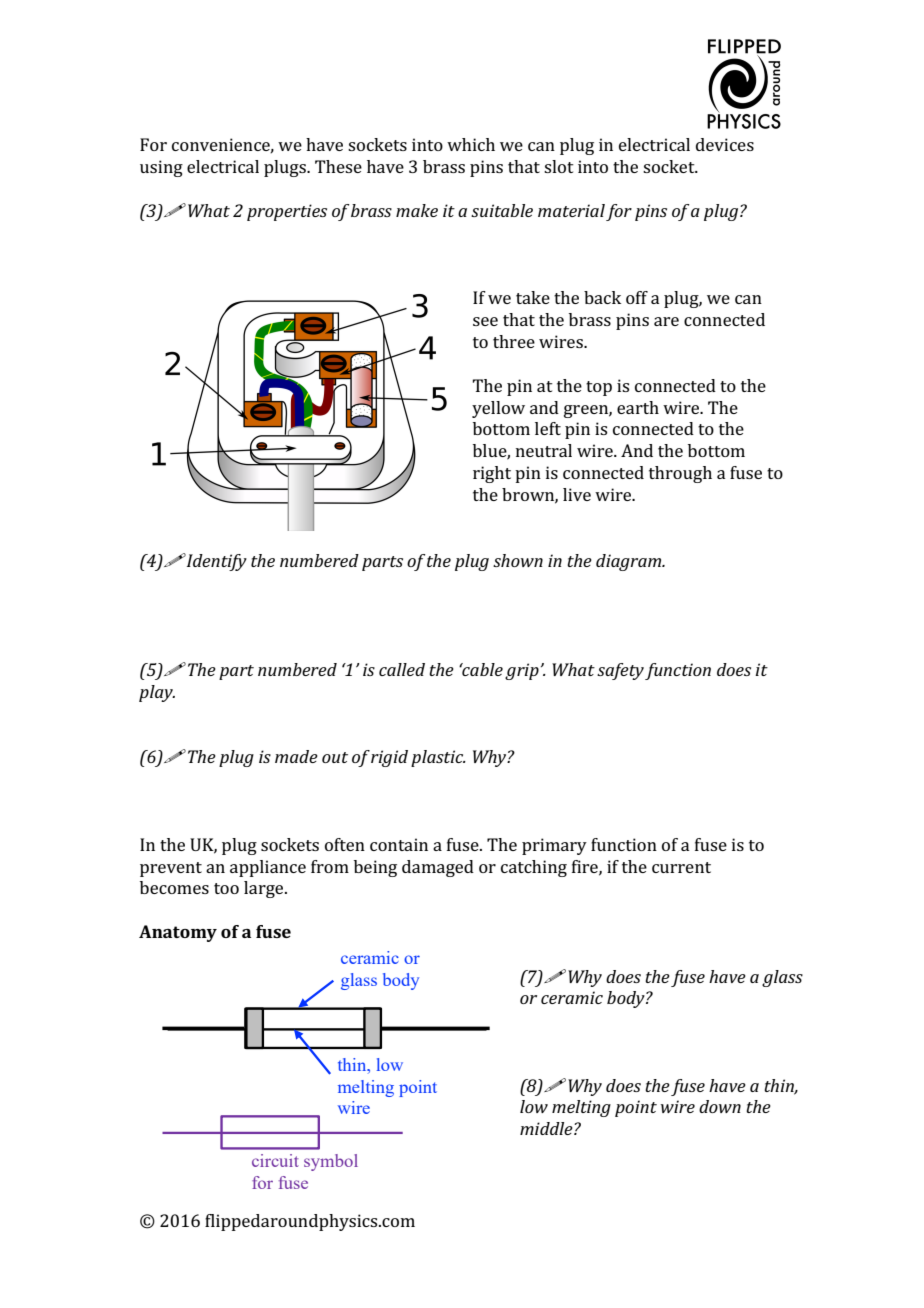 The image size is (924, 1308). Describe the element at coordinates (498, 409) in the page. I see `yellow` at that location.
